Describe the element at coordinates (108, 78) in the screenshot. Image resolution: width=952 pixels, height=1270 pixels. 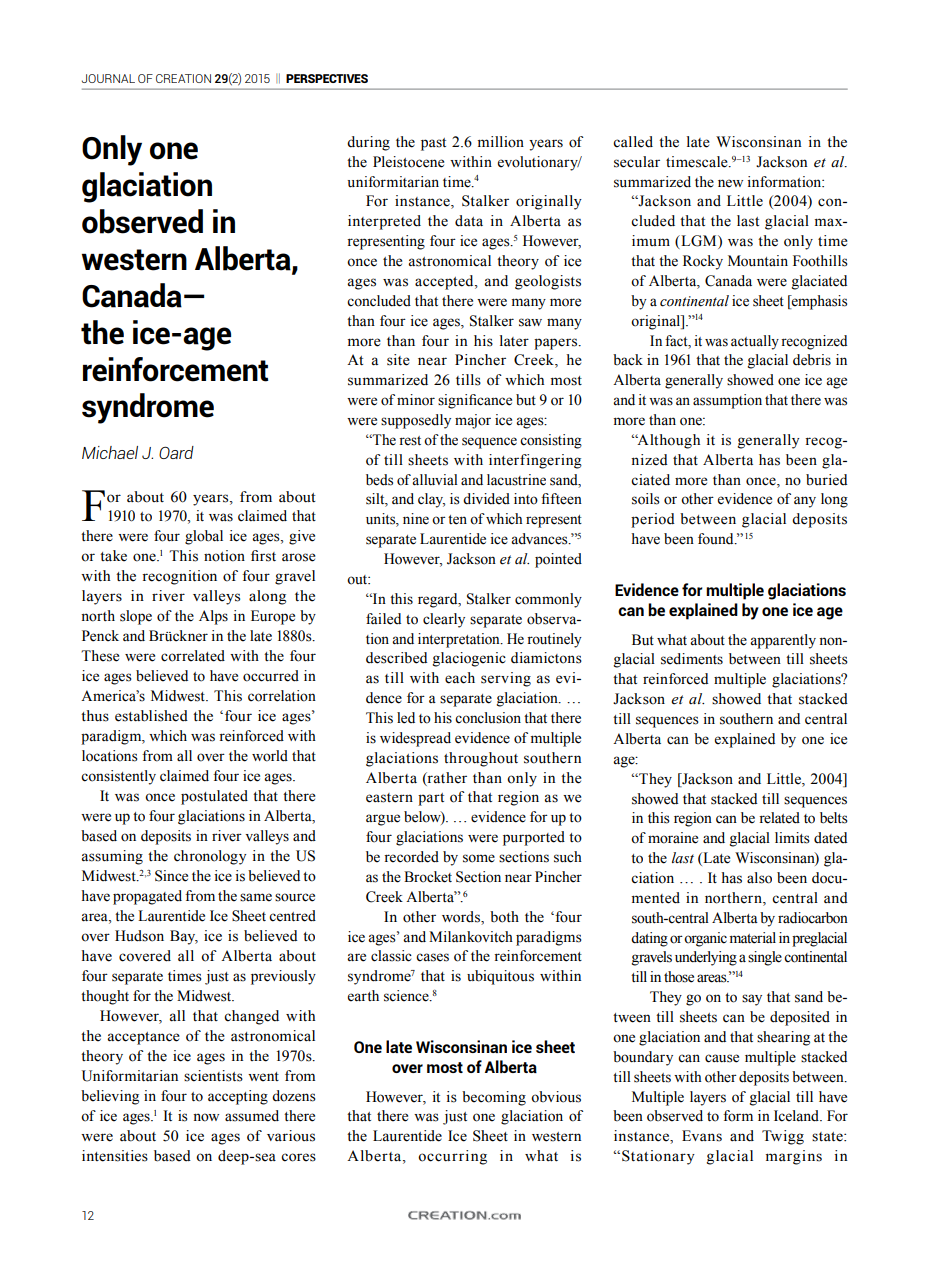
I see `JOURNAL` at that location.
